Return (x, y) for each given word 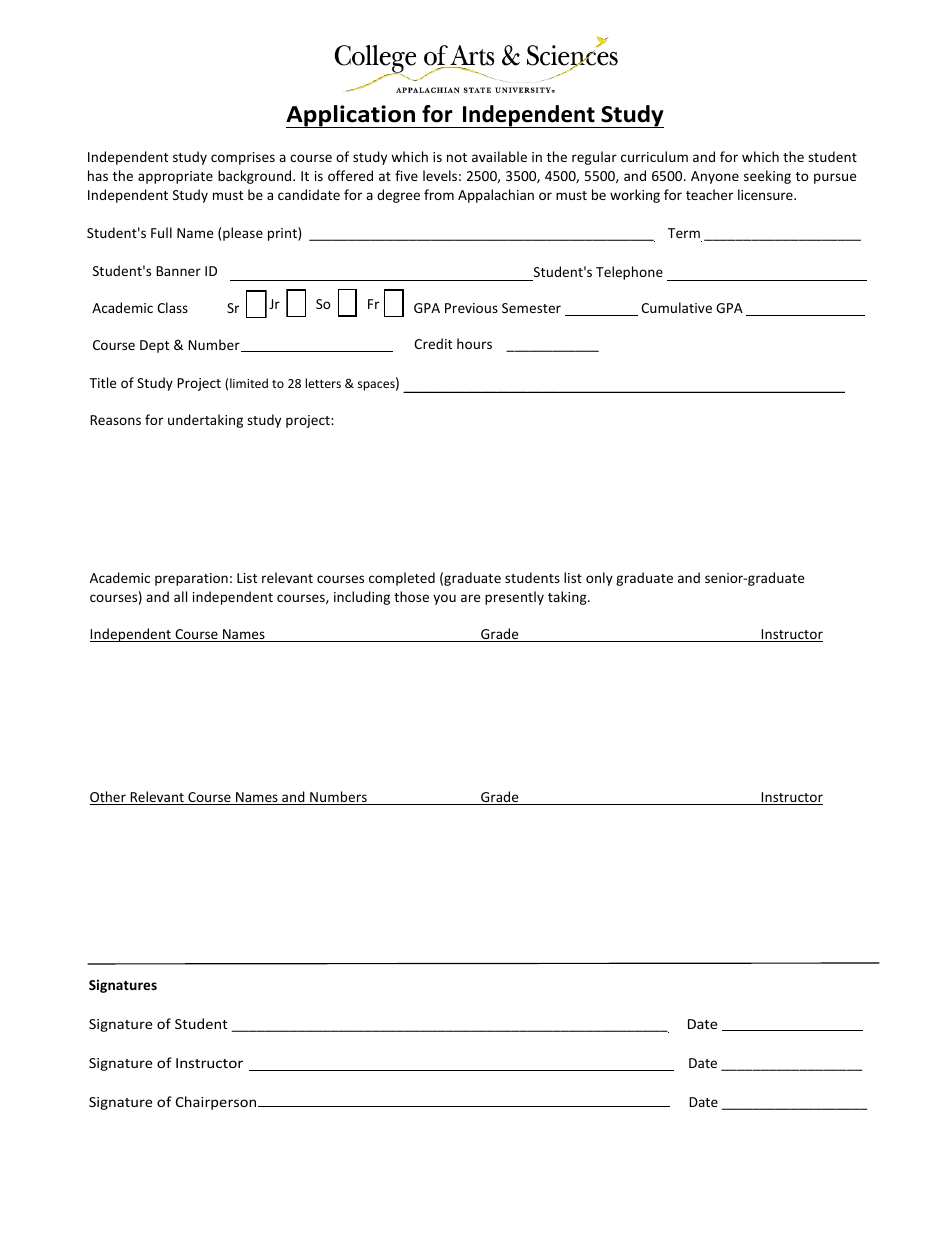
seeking (767, 177)
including (362, 598)
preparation (191, 579)
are (470, 598)
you (444, 599)
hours (474, 343)
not (457, 157)
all (180, 596)
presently (514, 598)
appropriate (175, 177)
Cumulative (676, 307)
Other (109, 798)
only (599, 579)
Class (172, 307)
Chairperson (217, 1103)
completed (402, 579)
